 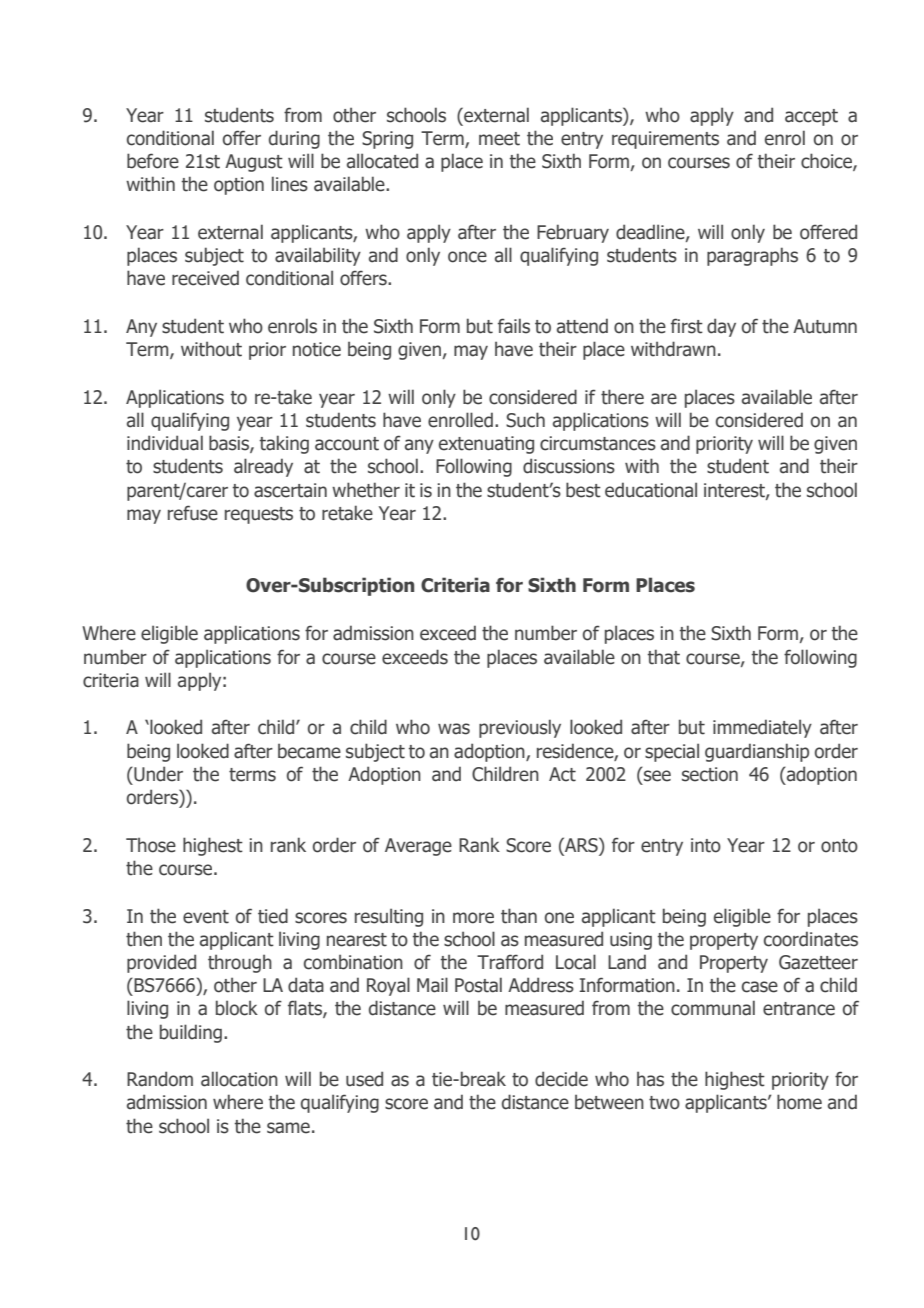 What do you see at coordinates (284, 444) in the document?
I see `taking` at bounding box center [284, 444].
